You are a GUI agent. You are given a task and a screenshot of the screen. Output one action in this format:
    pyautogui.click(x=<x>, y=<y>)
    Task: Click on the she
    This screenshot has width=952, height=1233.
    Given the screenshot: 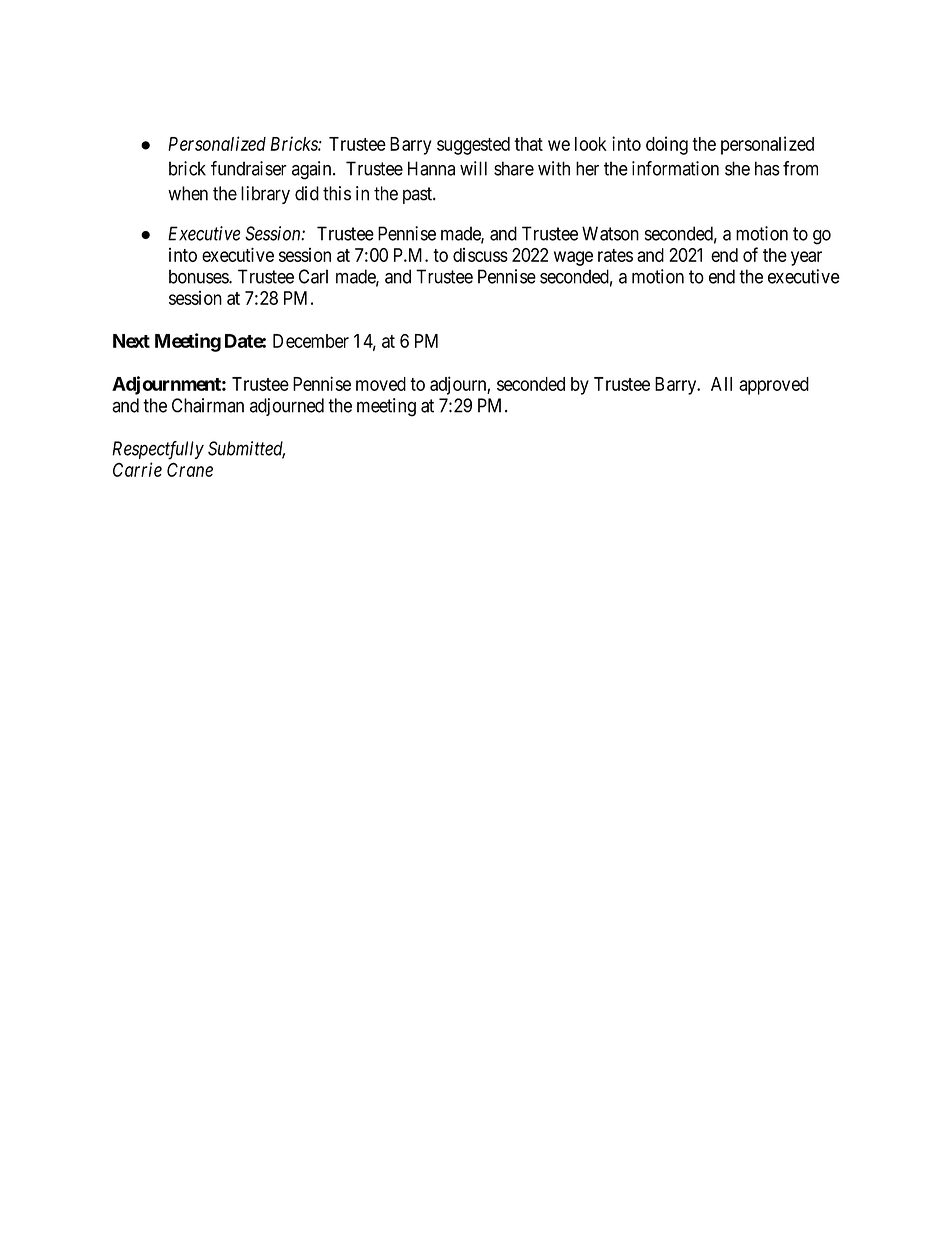 What is the action you would take?
    pyautogui.click(x=737, y=168)
